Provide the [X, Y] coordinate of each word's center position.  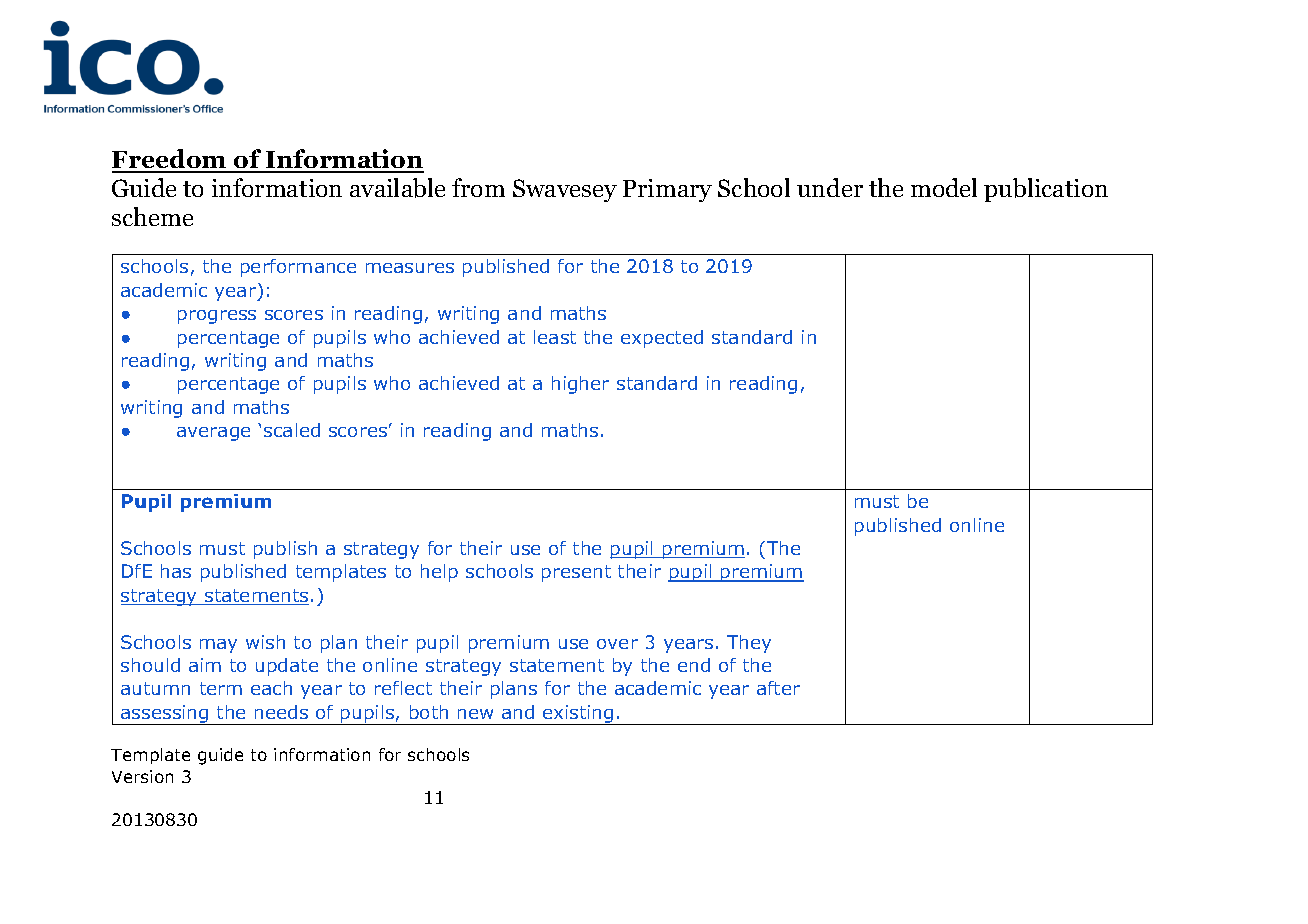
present [576, 573]
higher [580, 385]
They [749, 644]
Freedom [170, 160]
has [176, 571]
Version [142, 776]
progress [217, 317]
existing [578, 715]
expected [662, 339]
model [944, 187]
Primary [667, 190]
